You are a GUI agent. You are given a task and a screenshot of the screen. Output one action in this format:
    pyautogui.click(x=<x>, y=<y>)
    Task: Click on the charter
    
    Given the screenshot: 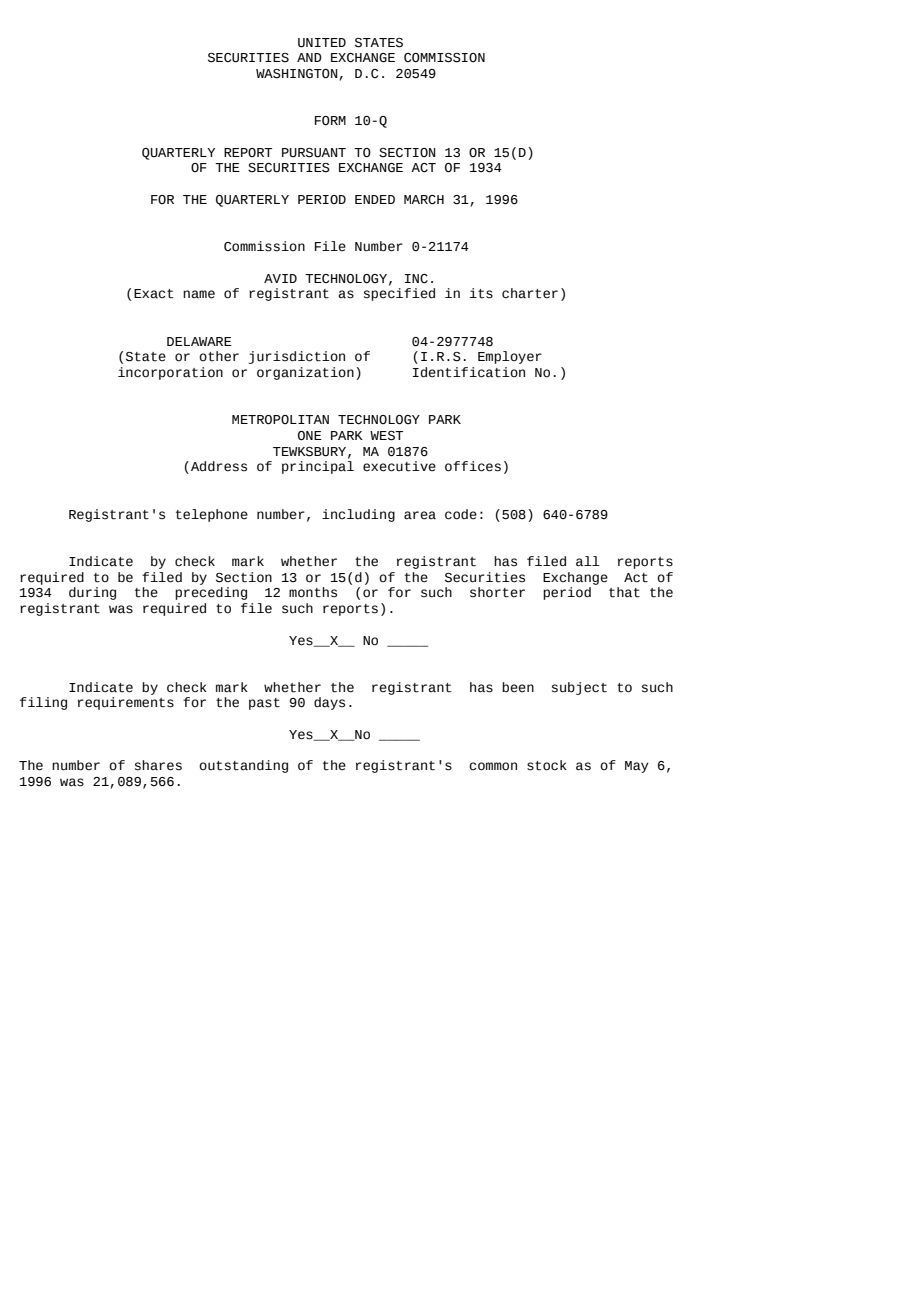 What is the action you would take?
    pyautogui.click(x=530, y=293)
